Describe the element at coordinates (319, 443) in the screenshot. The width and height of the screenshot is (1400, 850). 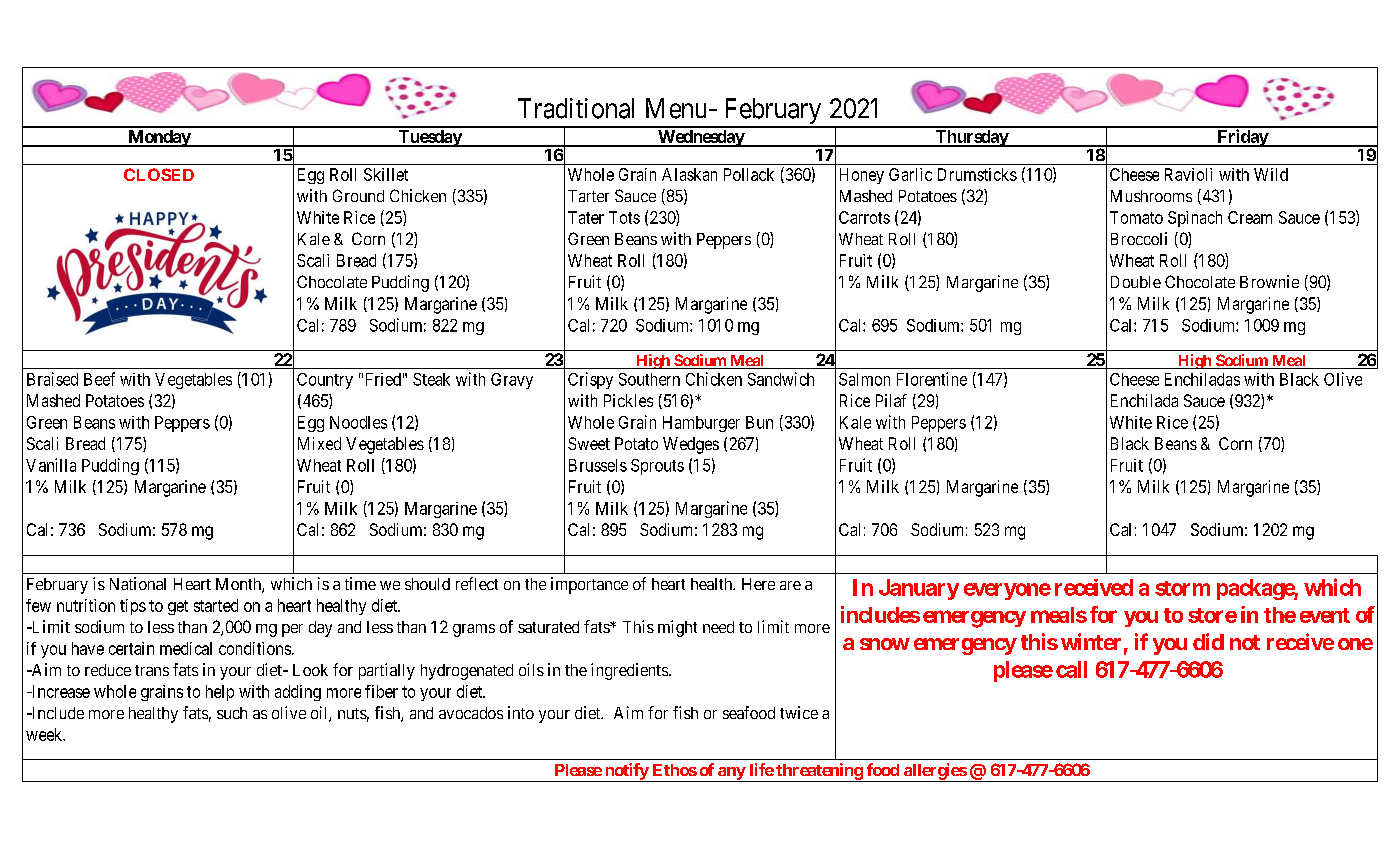
I see `Mixed` at that location.
